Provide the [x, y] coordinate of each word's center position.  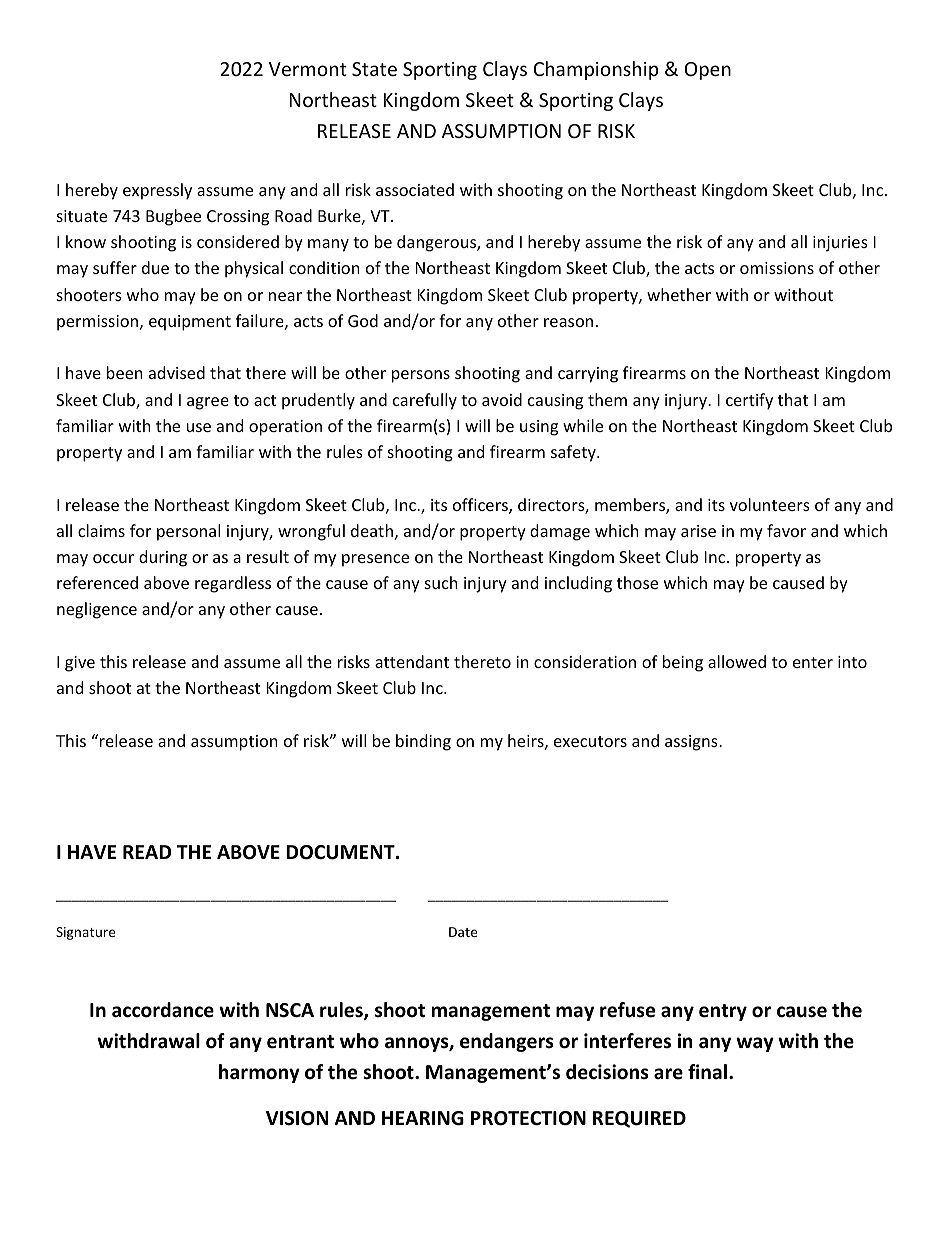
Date [463, 932]
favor [786, 530]
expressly [157, 191]
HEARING [423, 1118]
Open [708, 71]
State [374, 69]
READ [147, 852]
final [707, 1072]
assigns [692, 743]
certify [749, 401]
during [163, 558]
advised [177, 372]
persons [421, 376]
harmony [259, 1073]
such [441, 582]
